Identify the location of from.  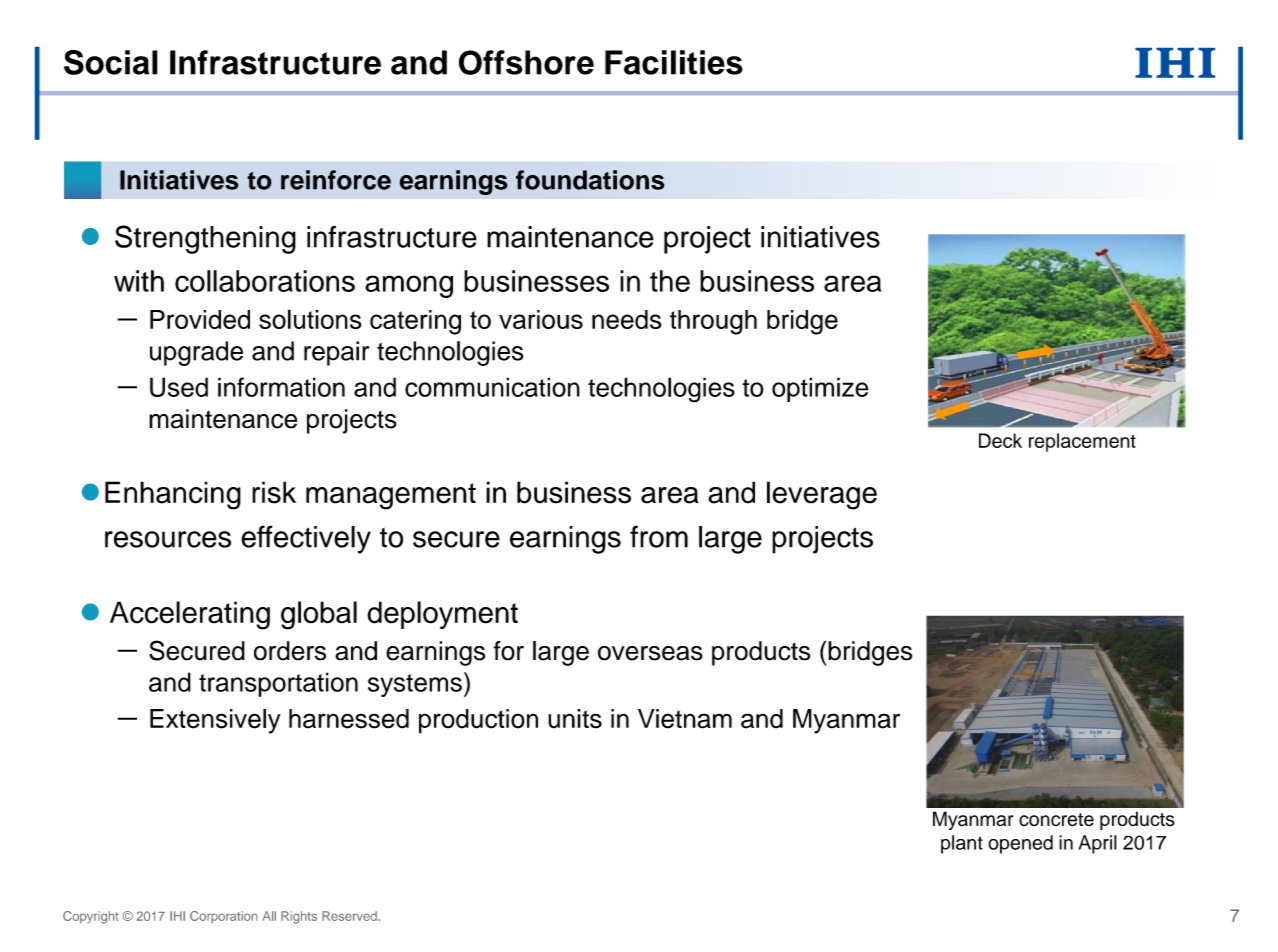
(659, 536).
